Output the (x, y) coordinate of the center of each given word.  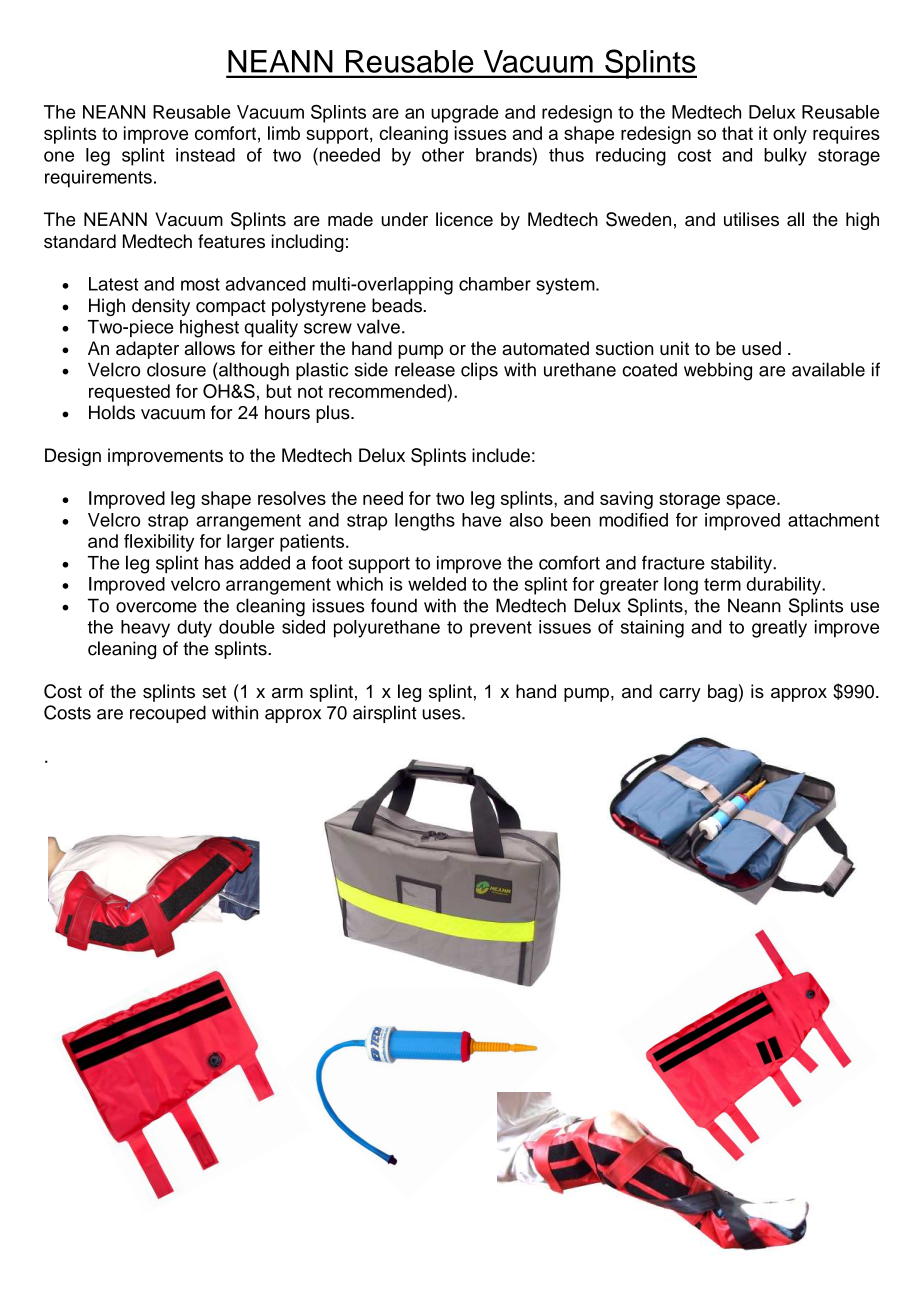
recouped (168, 714)
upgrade (465, 114)
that (737, 133)
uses (442, 714)
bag (722, 693)
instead (205, 155)
